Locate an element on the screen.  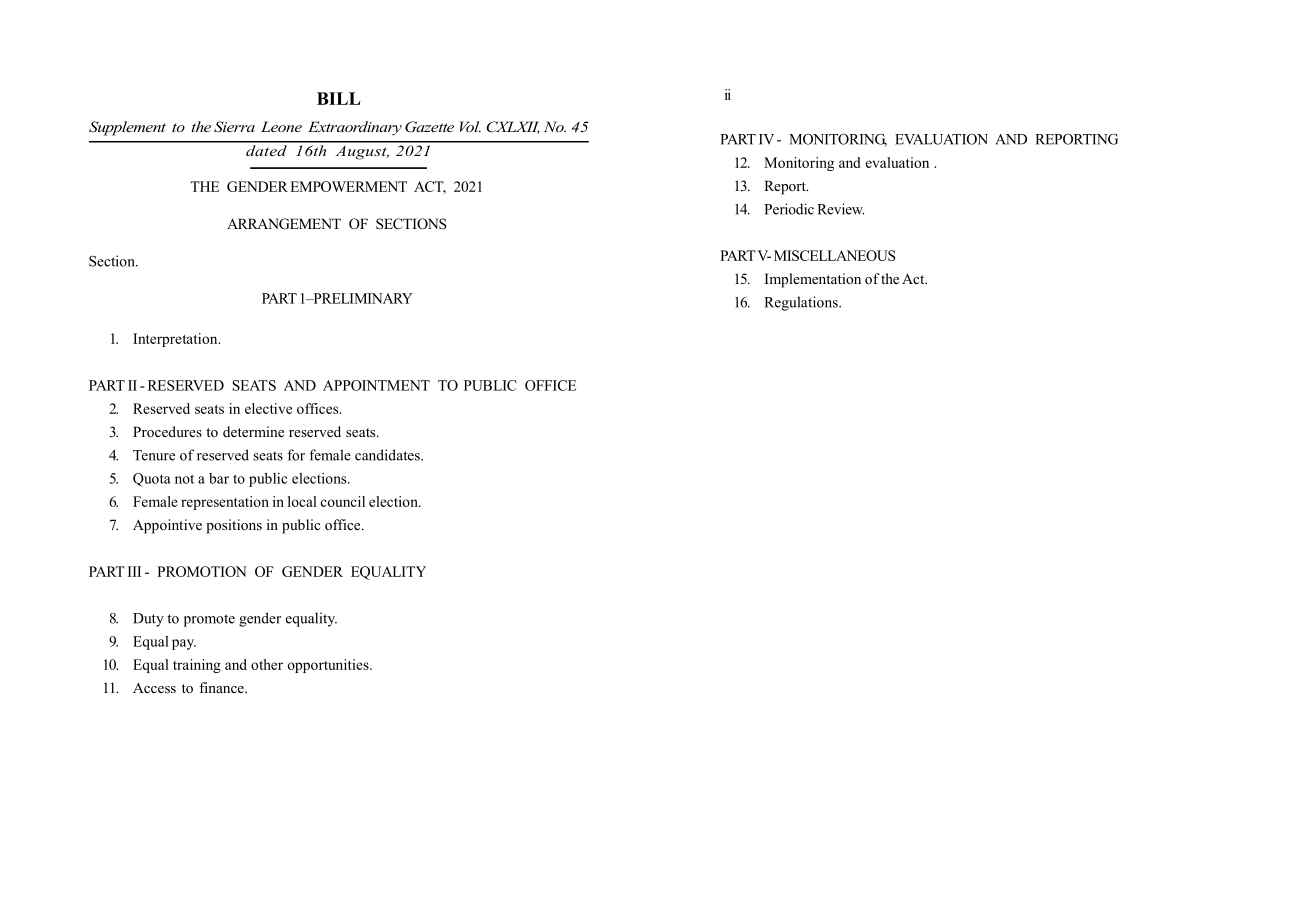
local is located at coordinates (302, 501).
